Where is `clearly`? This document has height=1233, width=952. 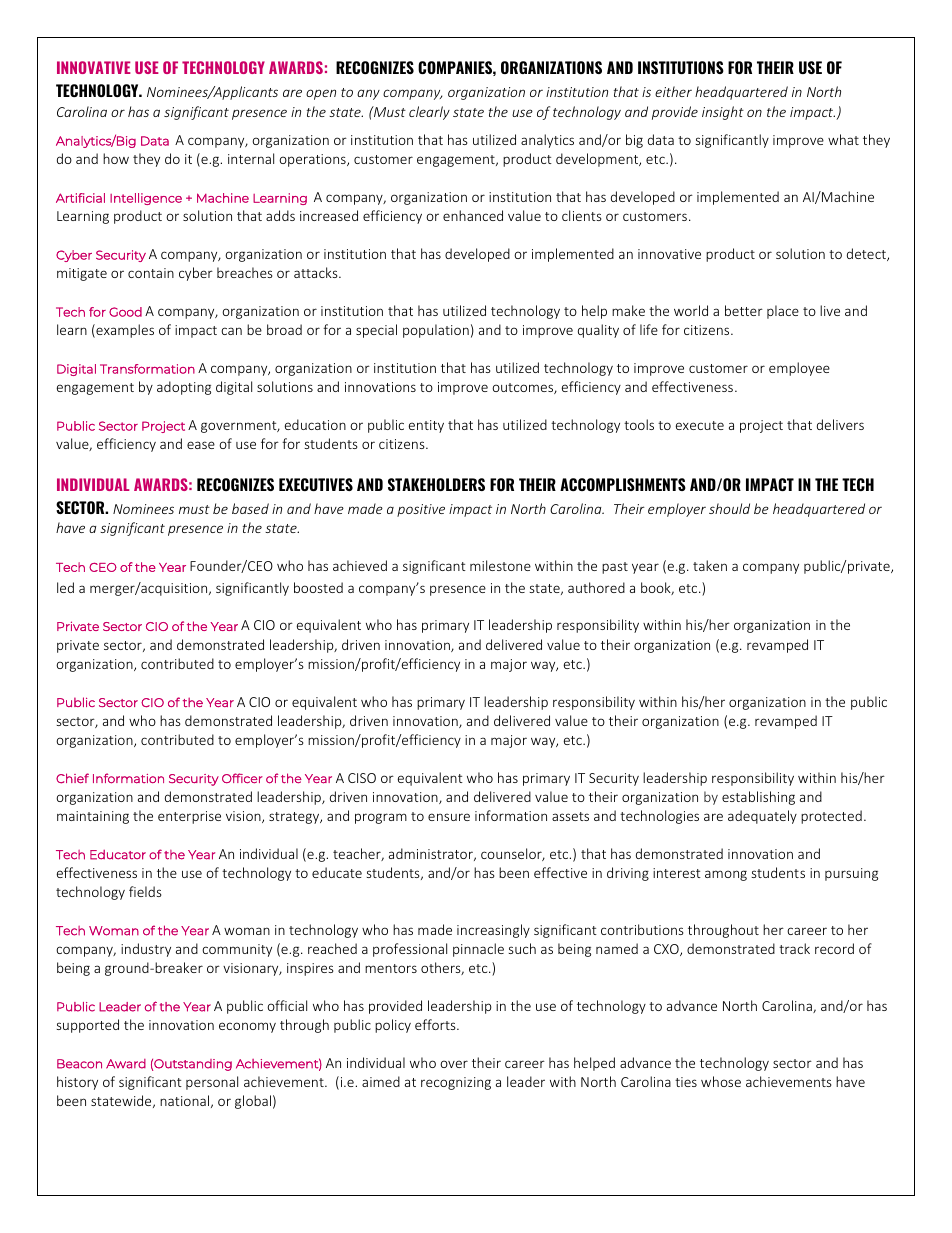 clearly is located at coordinates (429, 113).
